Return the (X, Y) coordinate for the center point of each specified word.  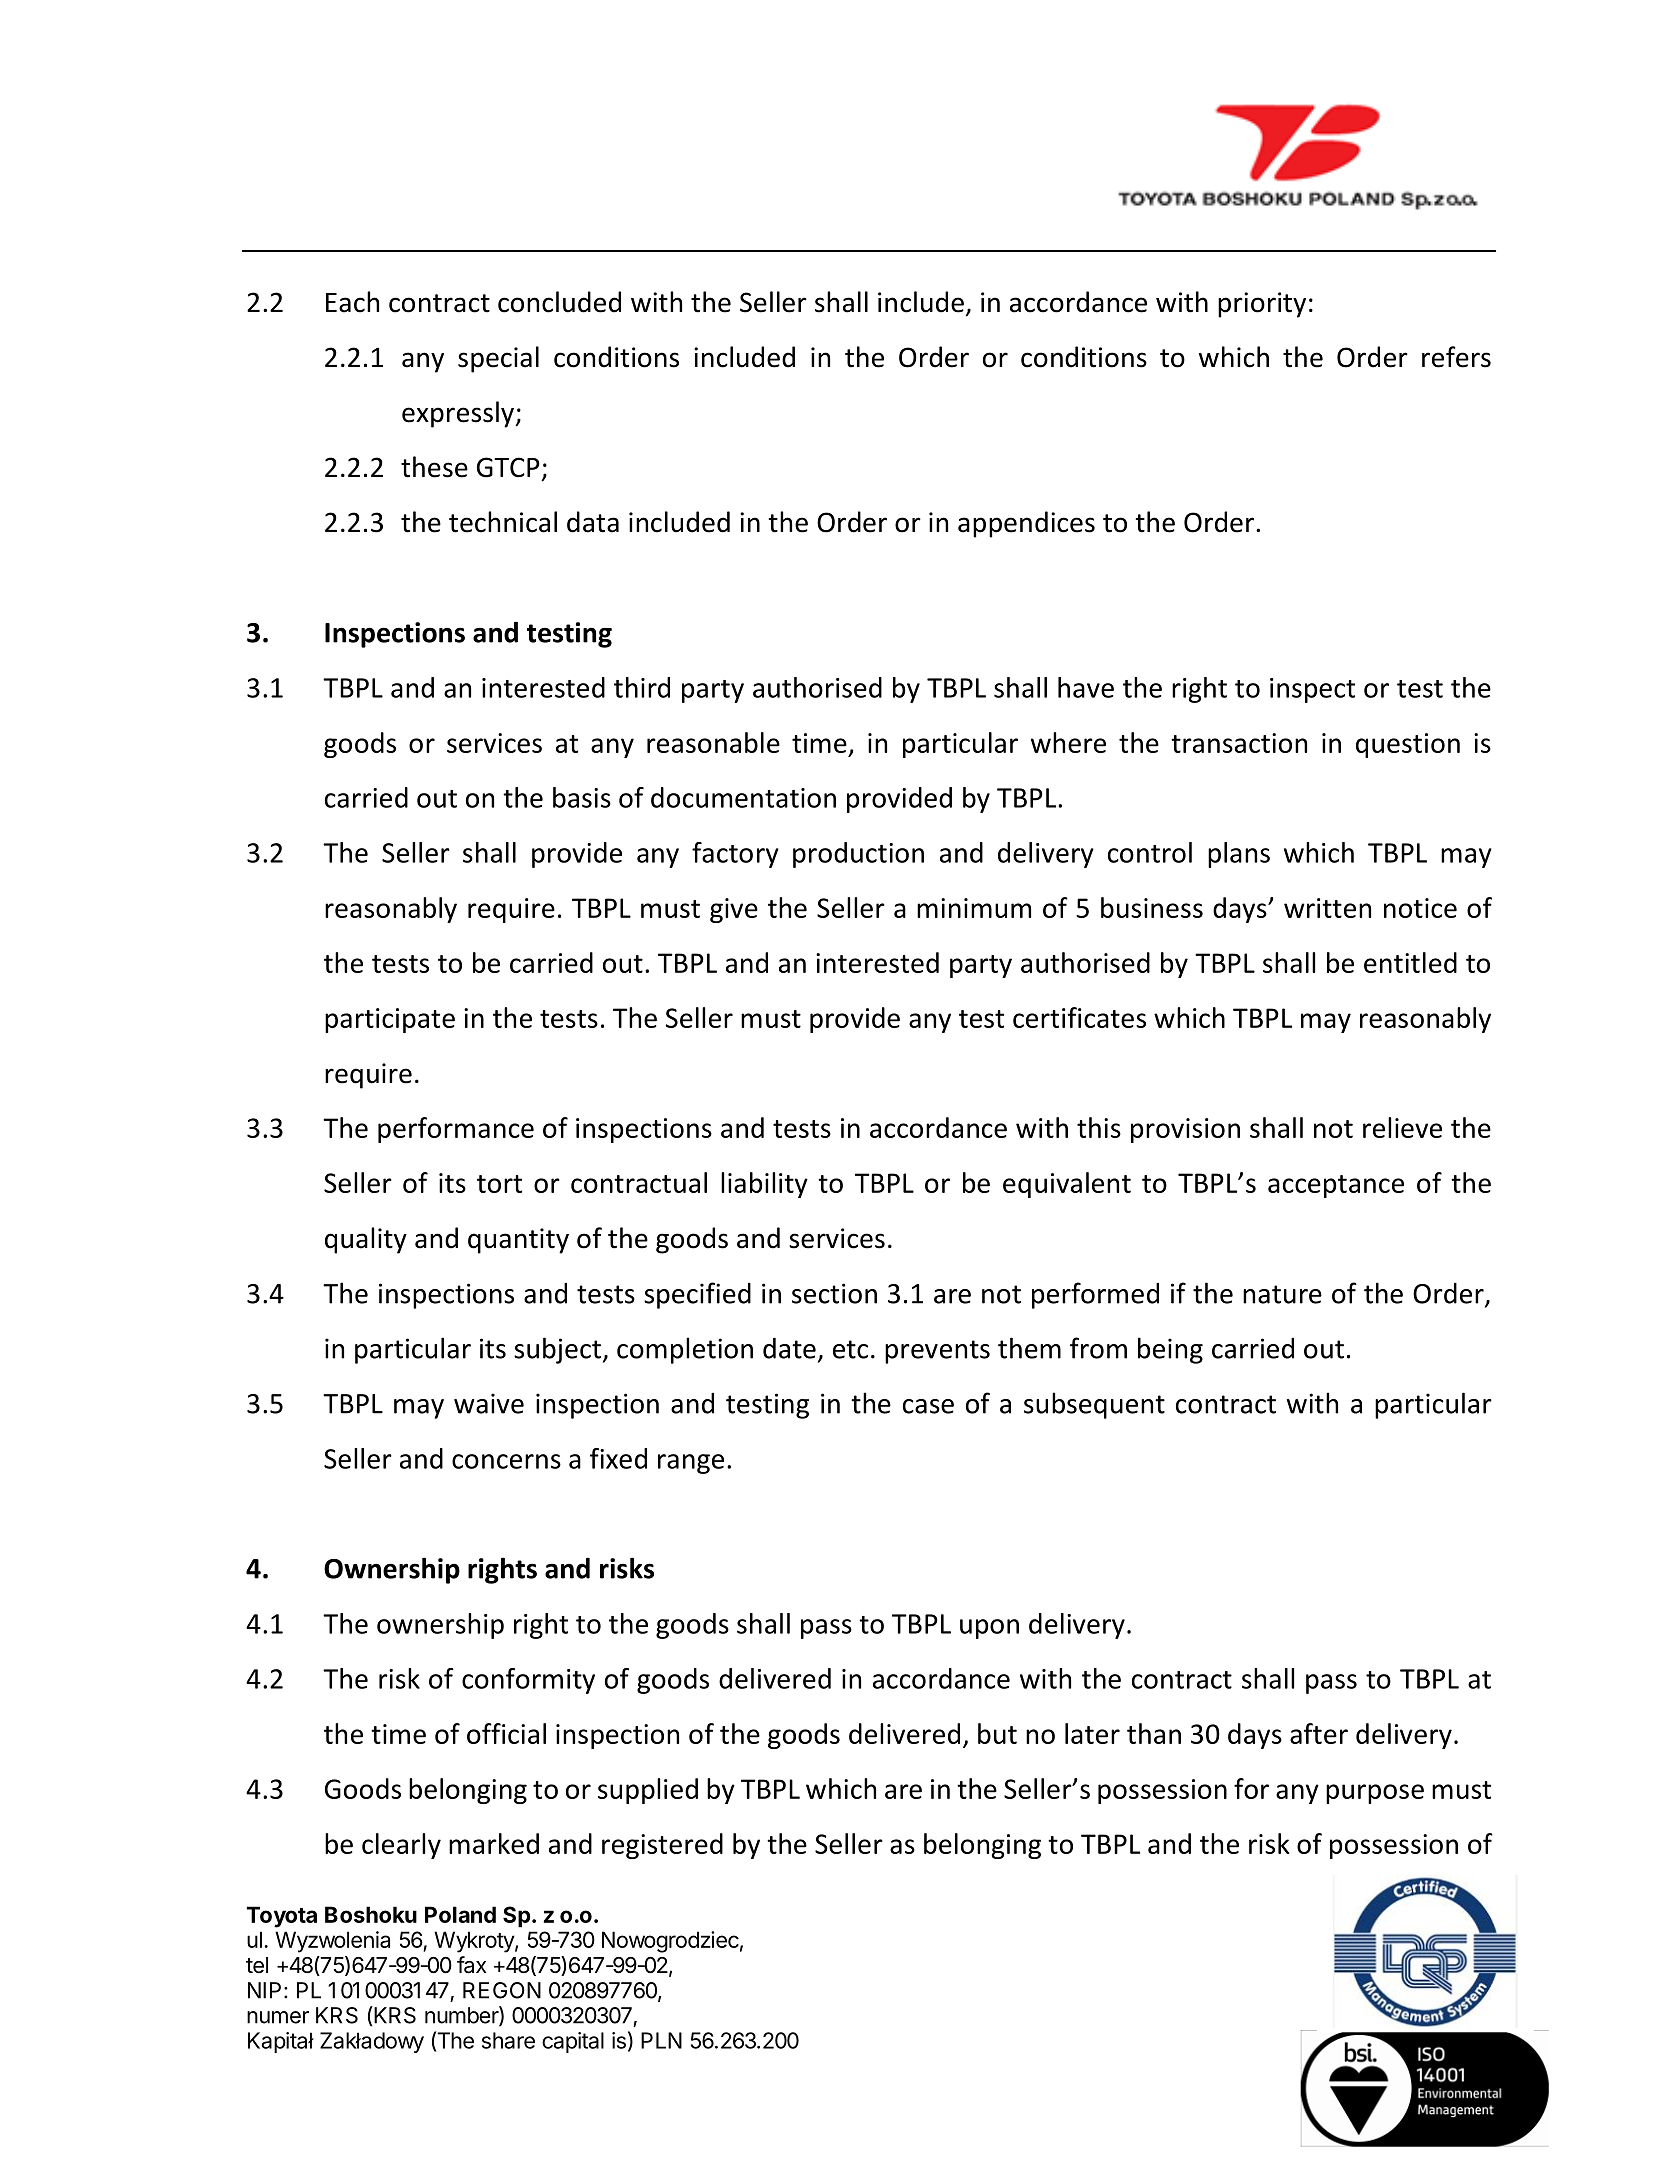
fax (472, 1965)
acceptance (1336, 1186)
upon (989, 1629)
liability (764, 1185)
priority (1262, 305)
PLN (661, 2040)
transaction (1239, 743)
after (1319, 1733)
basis (582, 797)
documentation (743, 797)
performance (456, 1130)
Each (352, 302)
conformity (528, 1681)
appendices (1026, 524)
